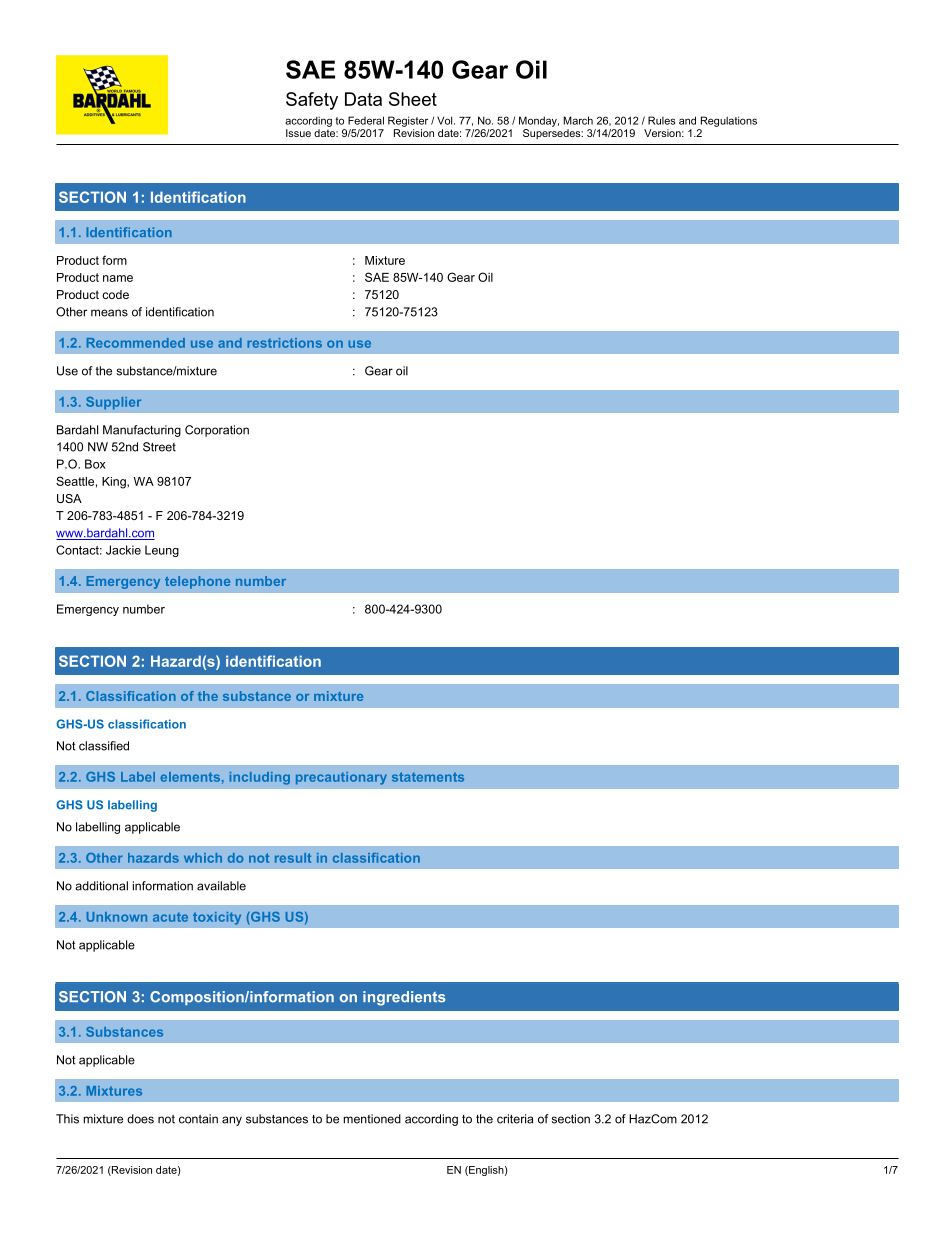 The image size is (952, 1233). What do you see at coordinates (578, 120) in the document?
I see `March` at bounding box center [578, 120].
